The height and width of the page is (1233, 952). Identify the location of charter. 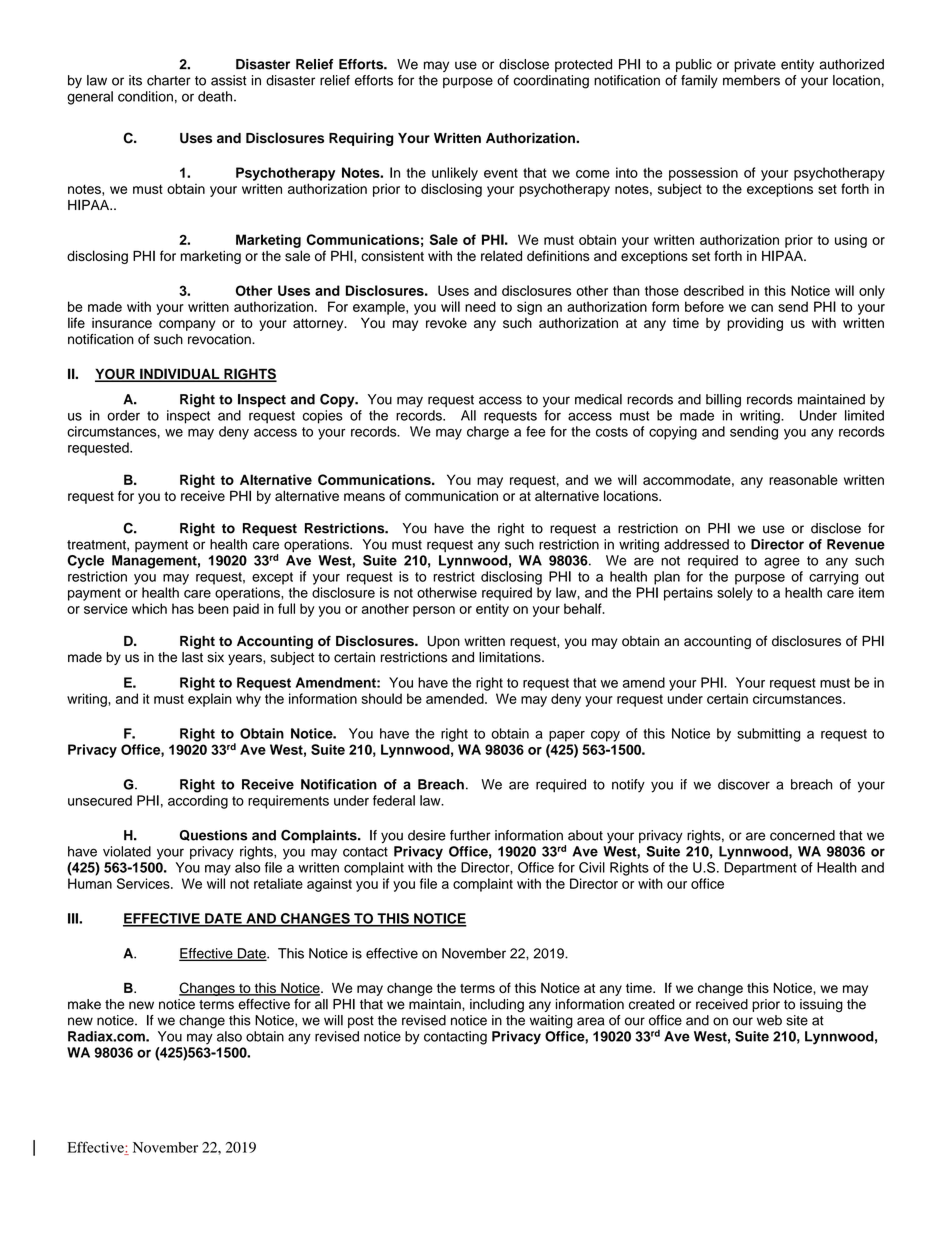
(169, 80).
